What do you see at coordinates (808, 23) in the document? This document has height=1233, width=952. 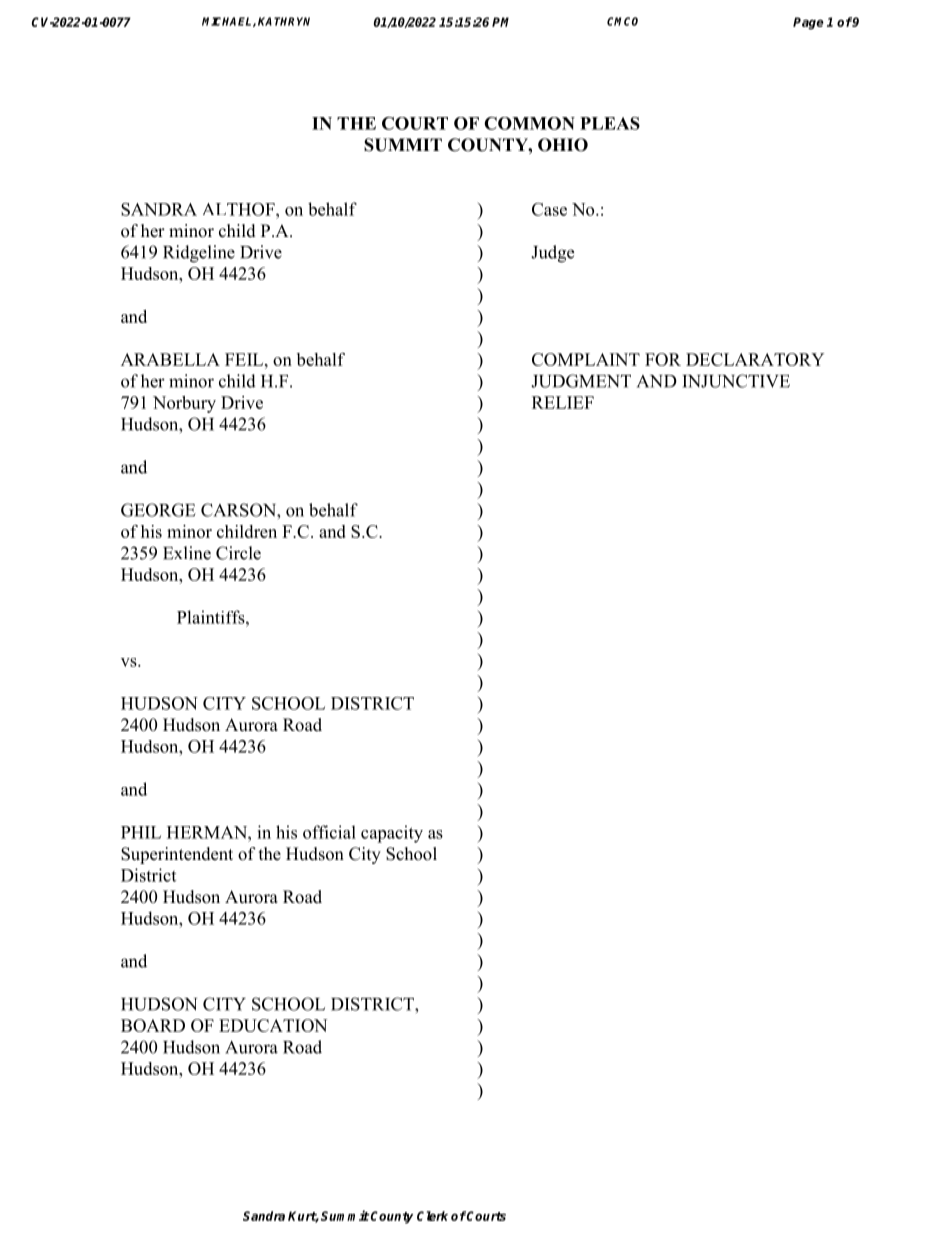 I see `Page` at bounding box center [808, 23].
